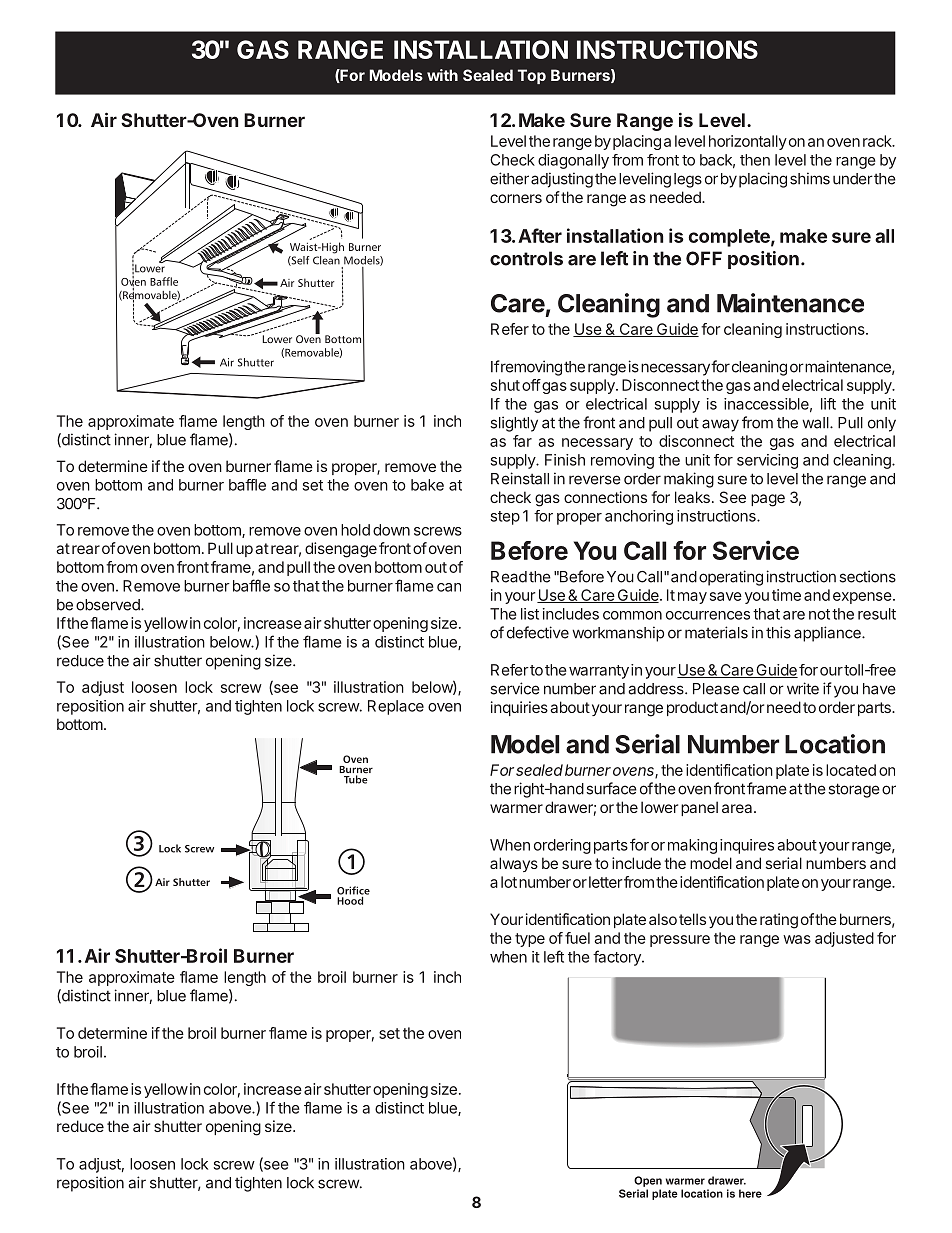  What do you see at coordinates (341, 550) in the screenshot?
I see `disengage` at bounding box center [341, 550].
